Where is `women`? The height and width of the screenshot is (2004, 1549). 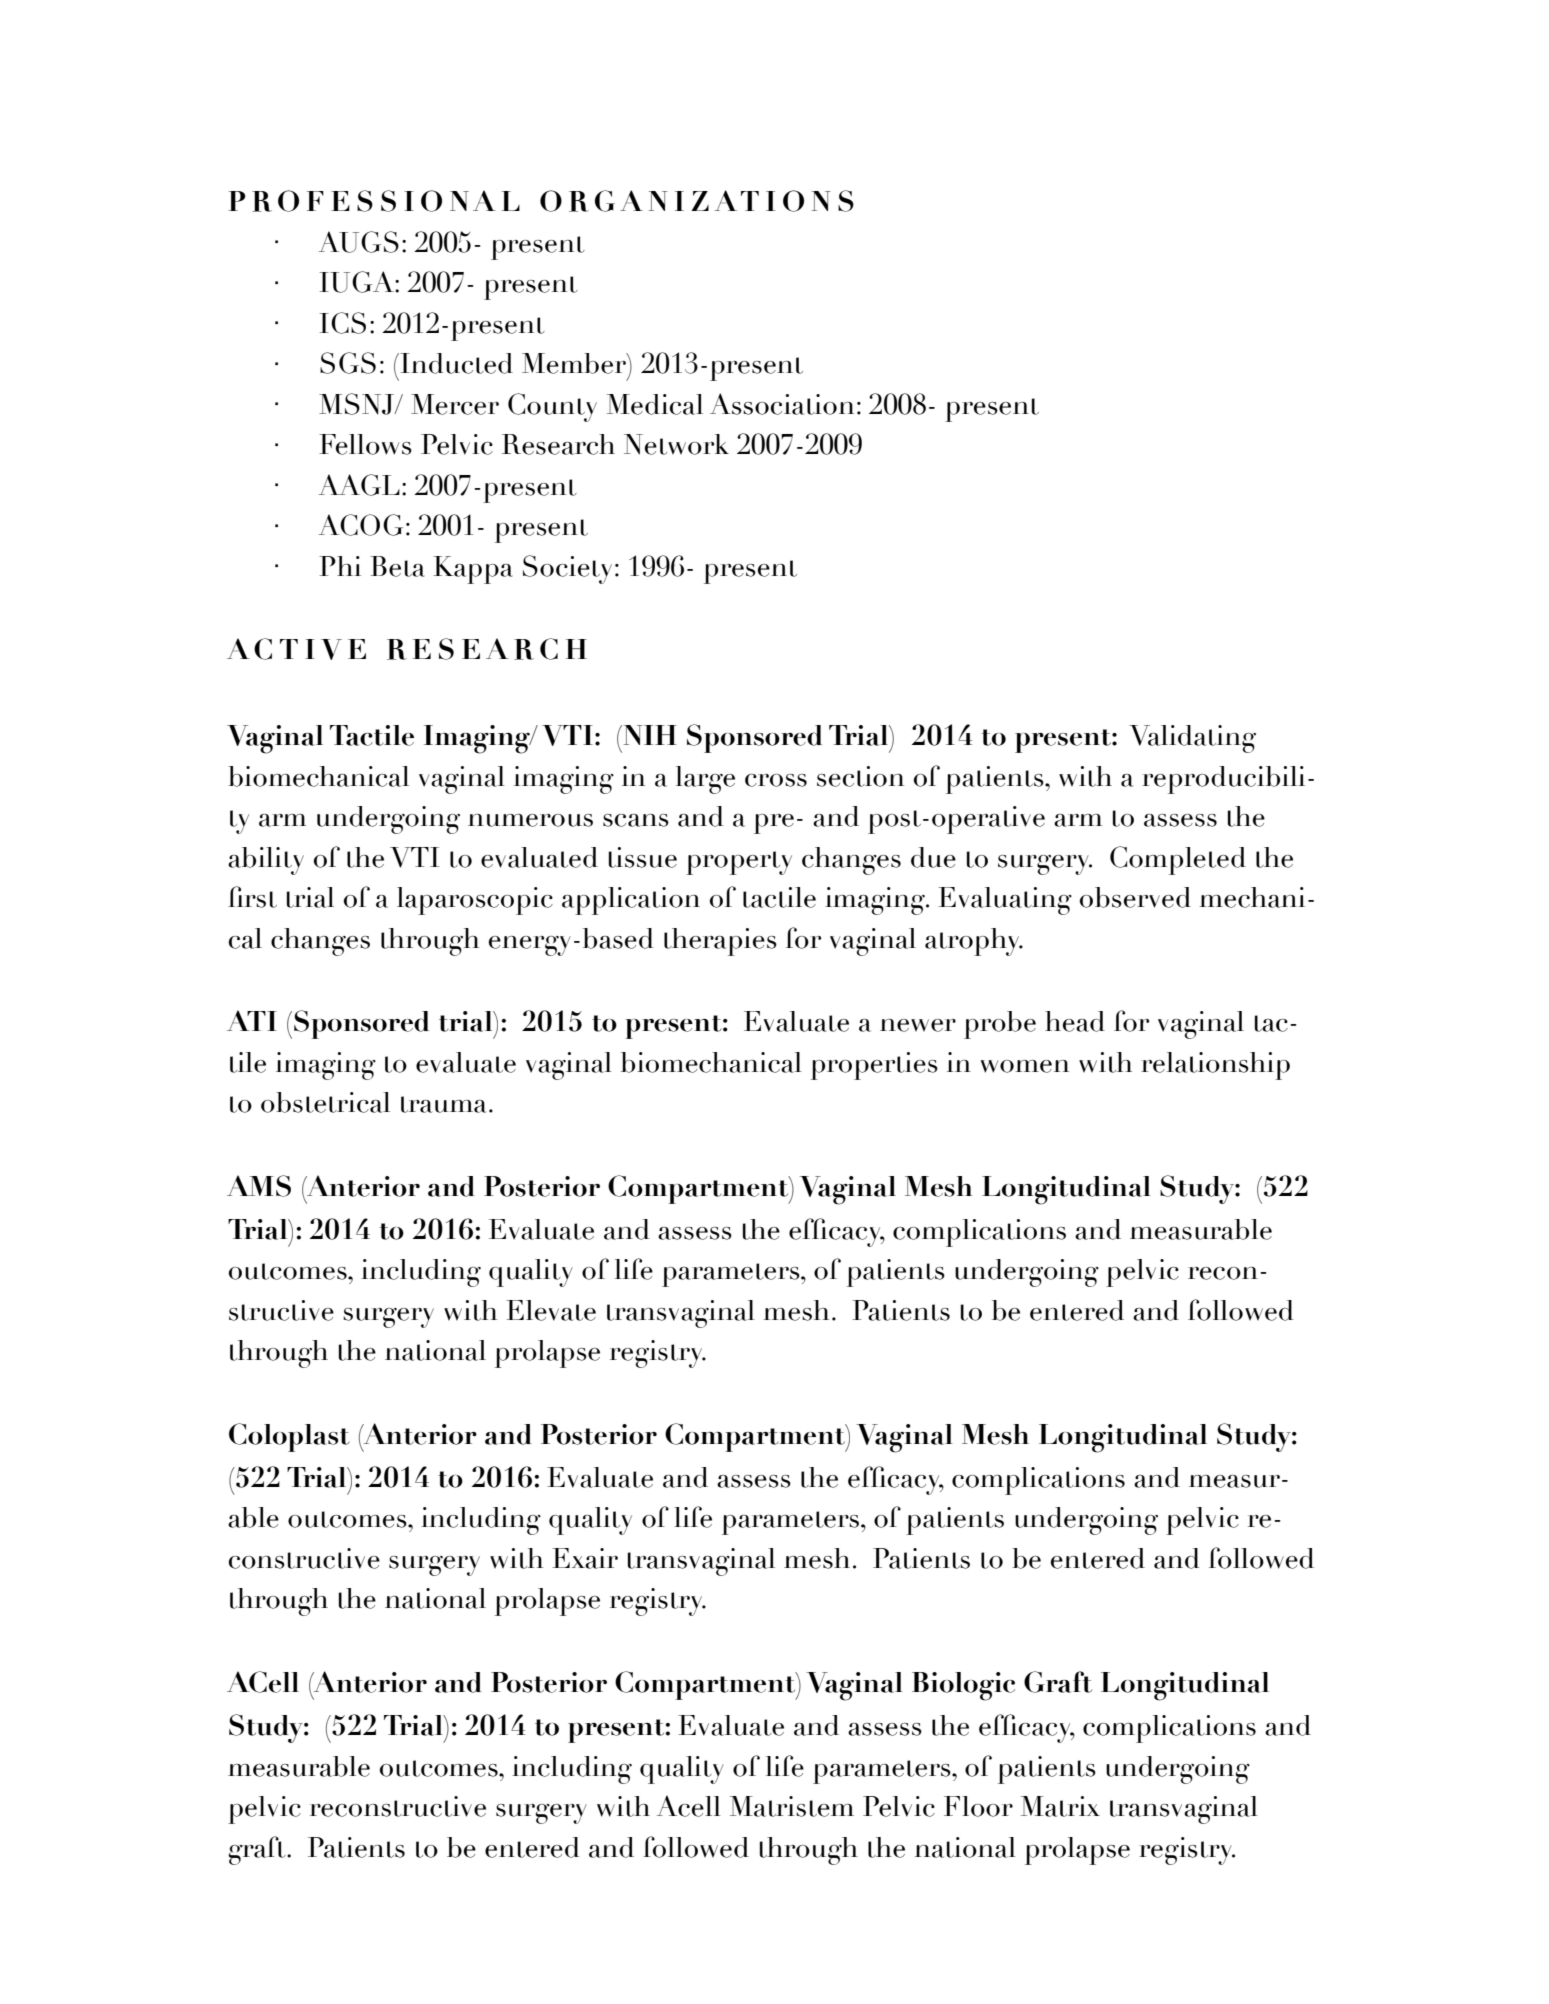 women is located at coordinates (1025, 1066).
